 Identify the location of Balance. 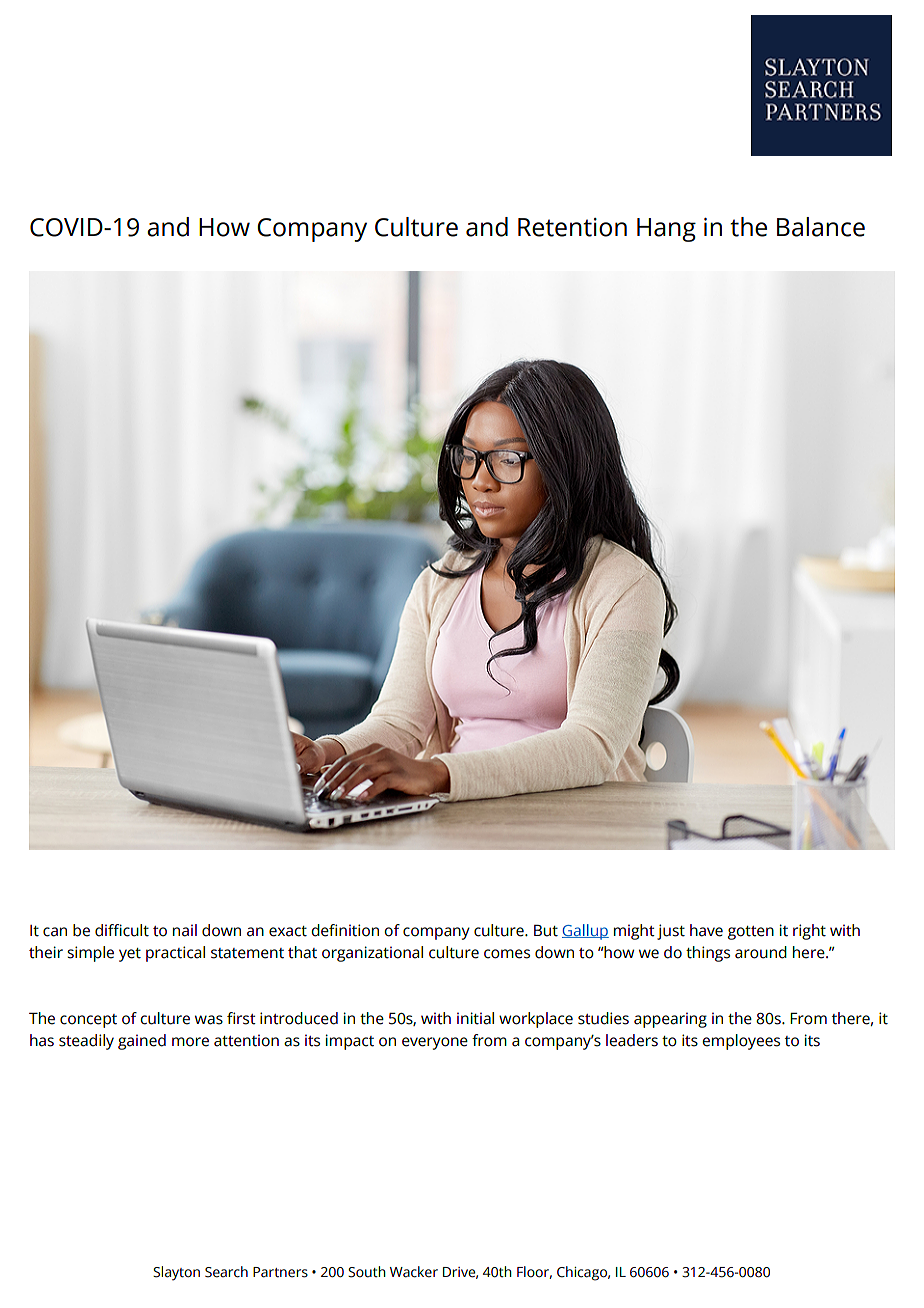
(821, 227).
